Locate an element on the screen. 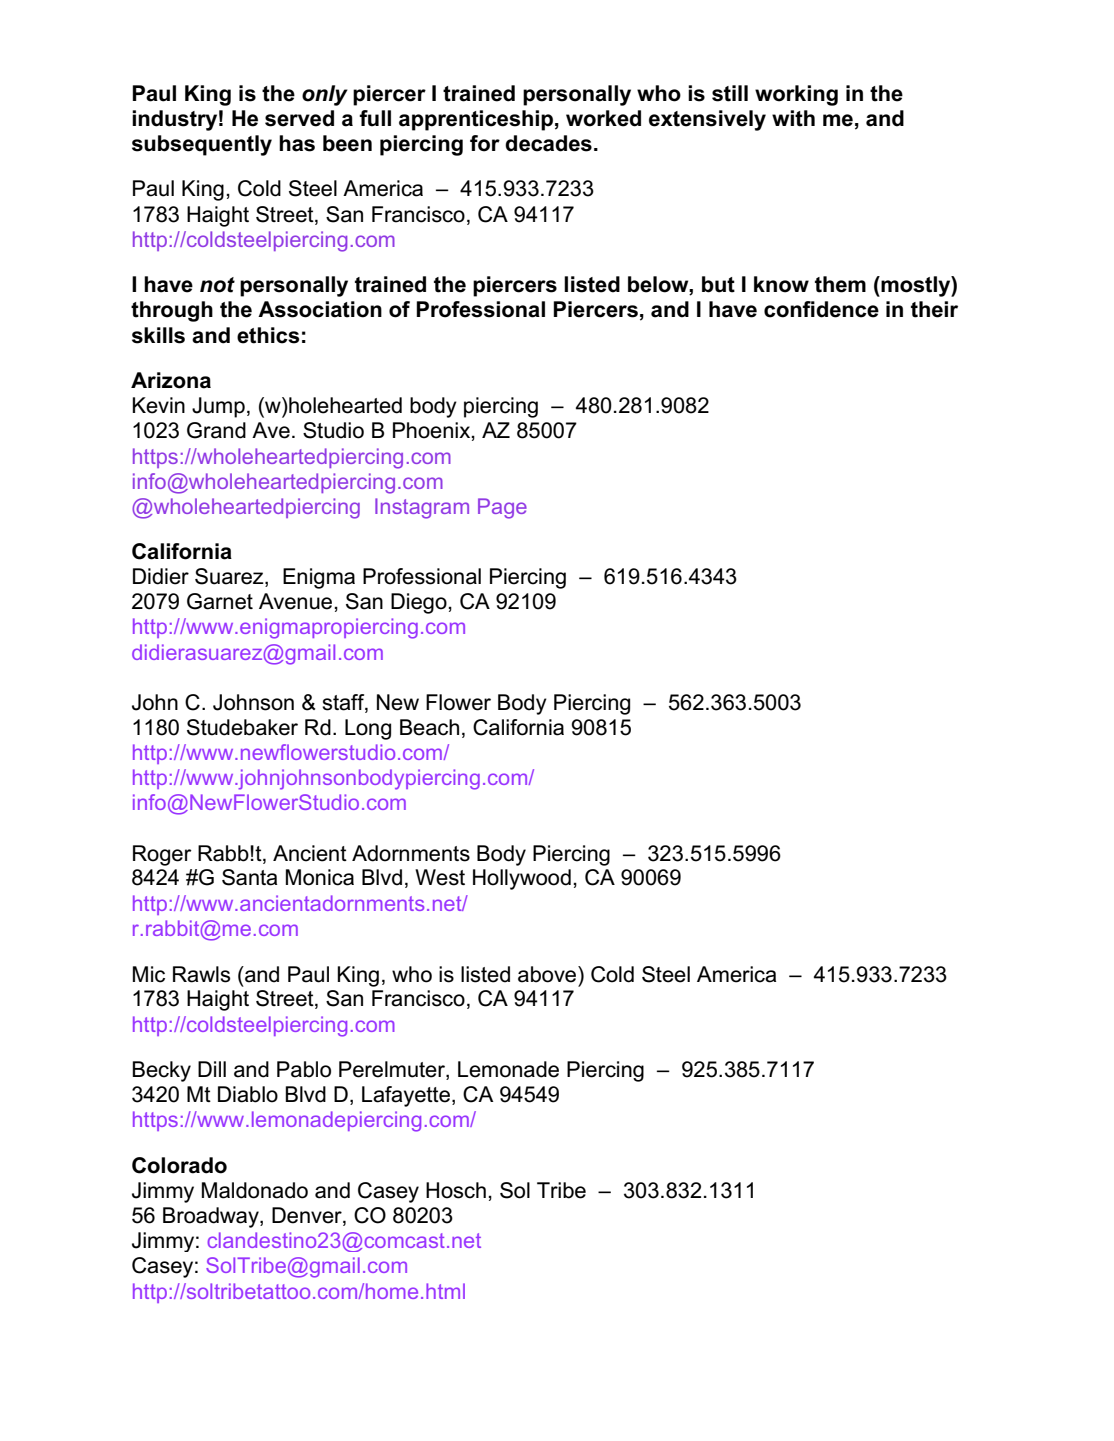  confidence is located at coordinates (821, 309).
